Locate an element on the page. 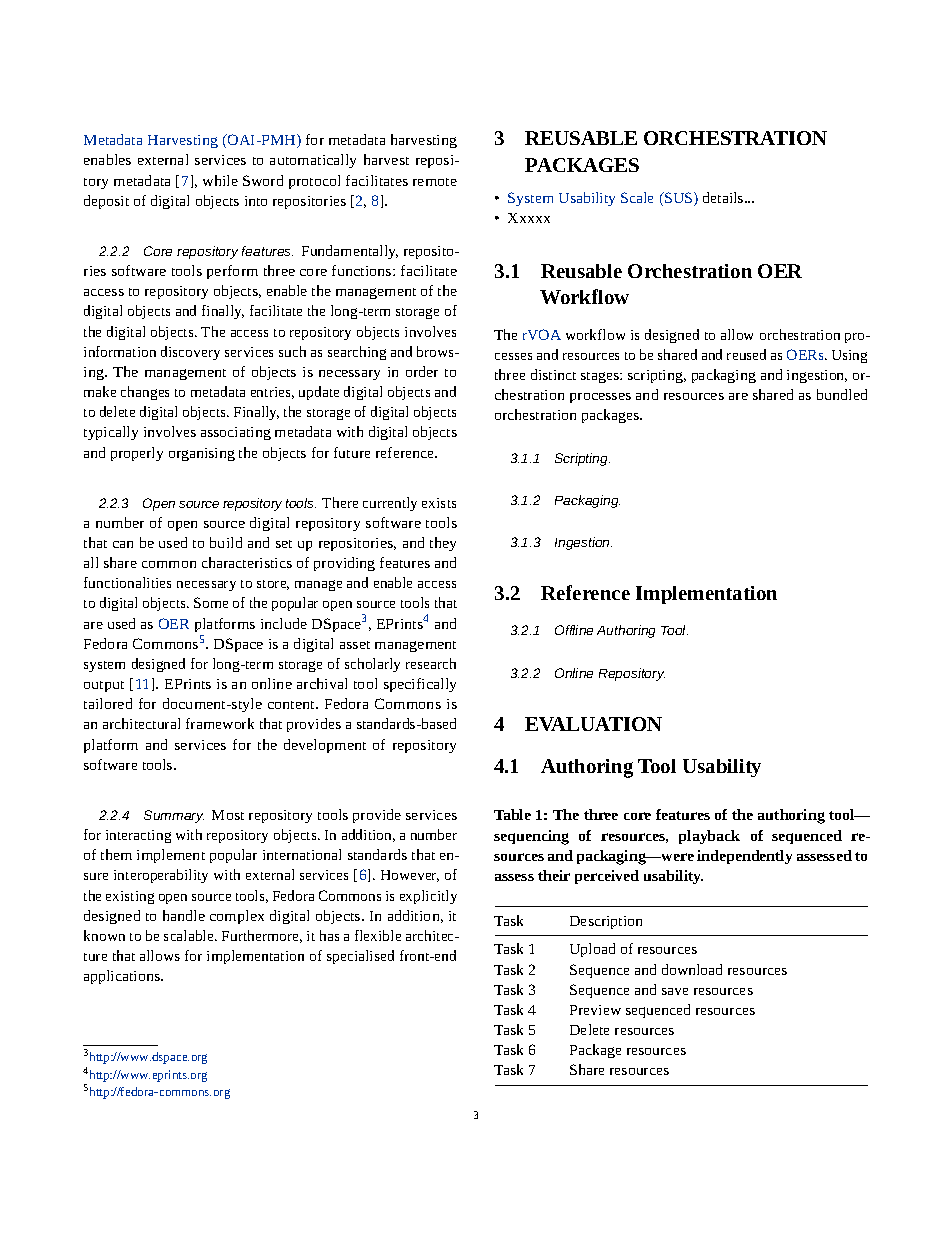  bundled is located at coordinates (842, 394).
